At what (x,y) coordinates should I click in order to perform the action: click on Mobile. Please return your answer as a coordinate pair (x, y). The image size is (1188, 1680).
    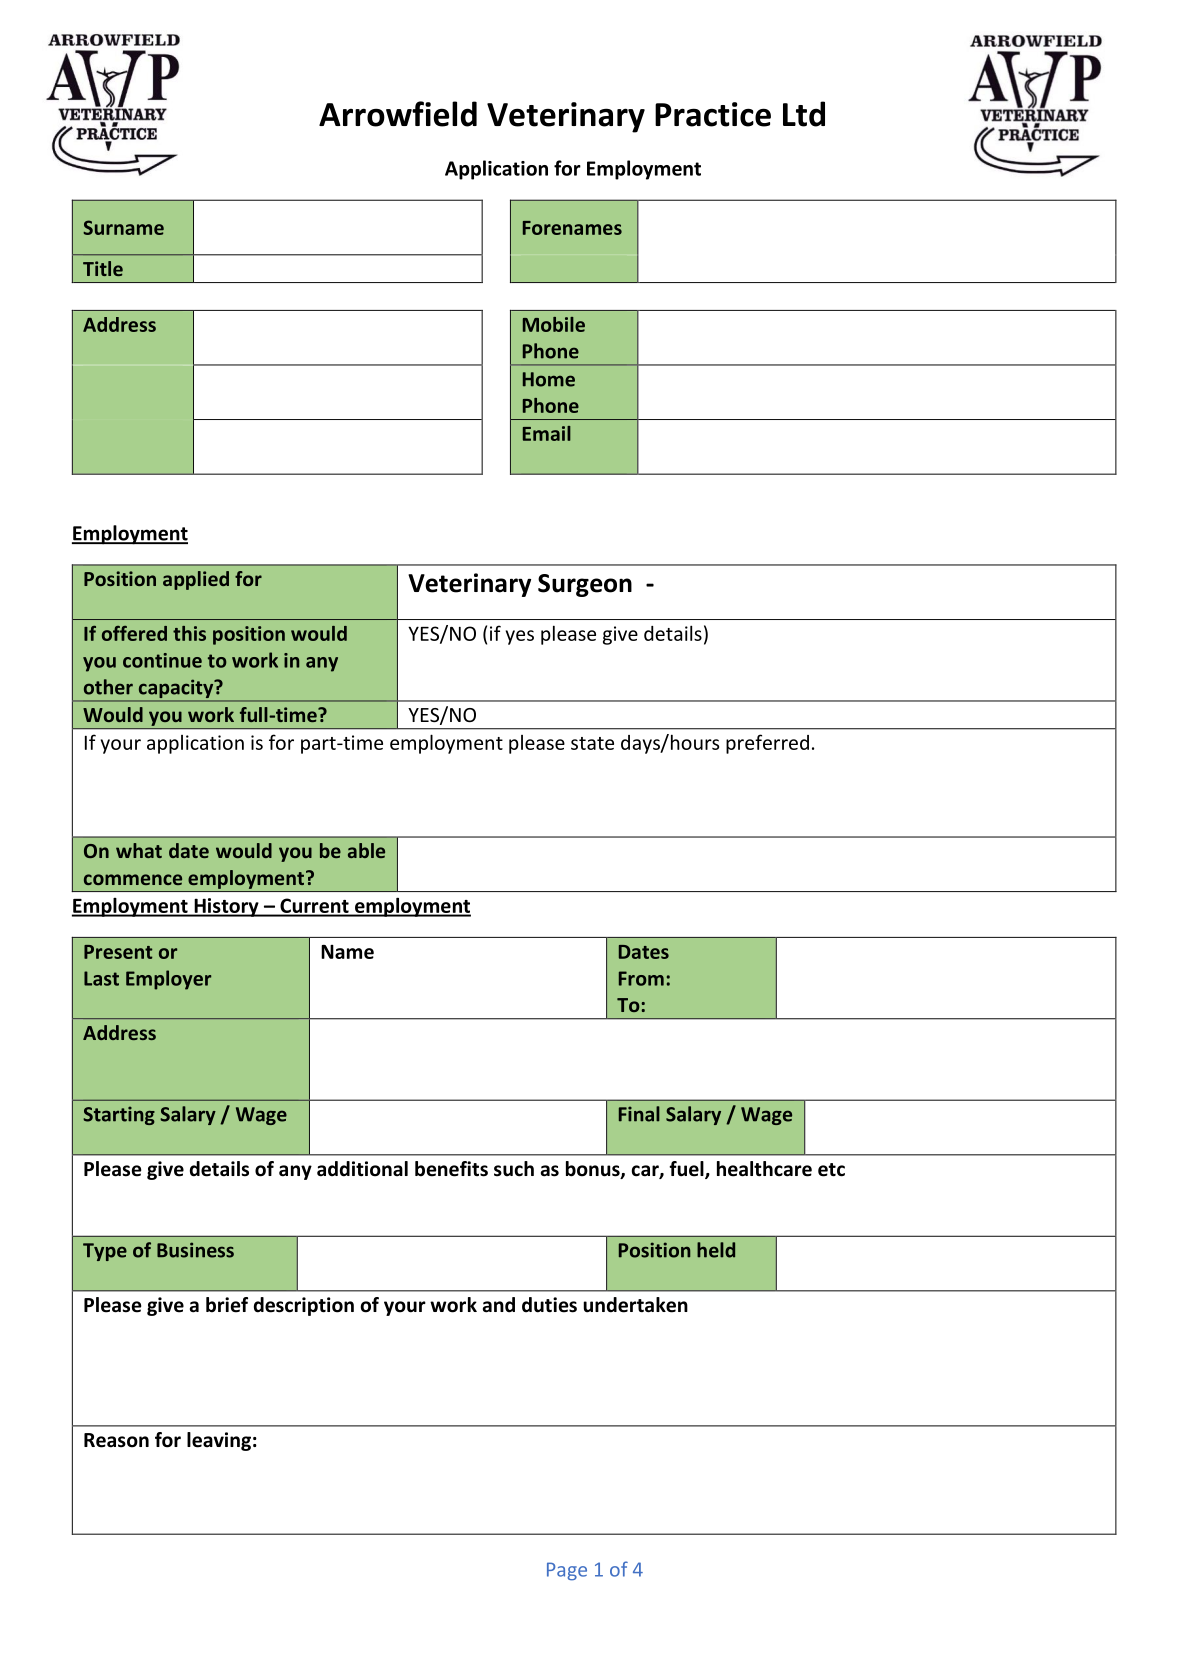
    Looking at the image, I should click on (554, 324).
